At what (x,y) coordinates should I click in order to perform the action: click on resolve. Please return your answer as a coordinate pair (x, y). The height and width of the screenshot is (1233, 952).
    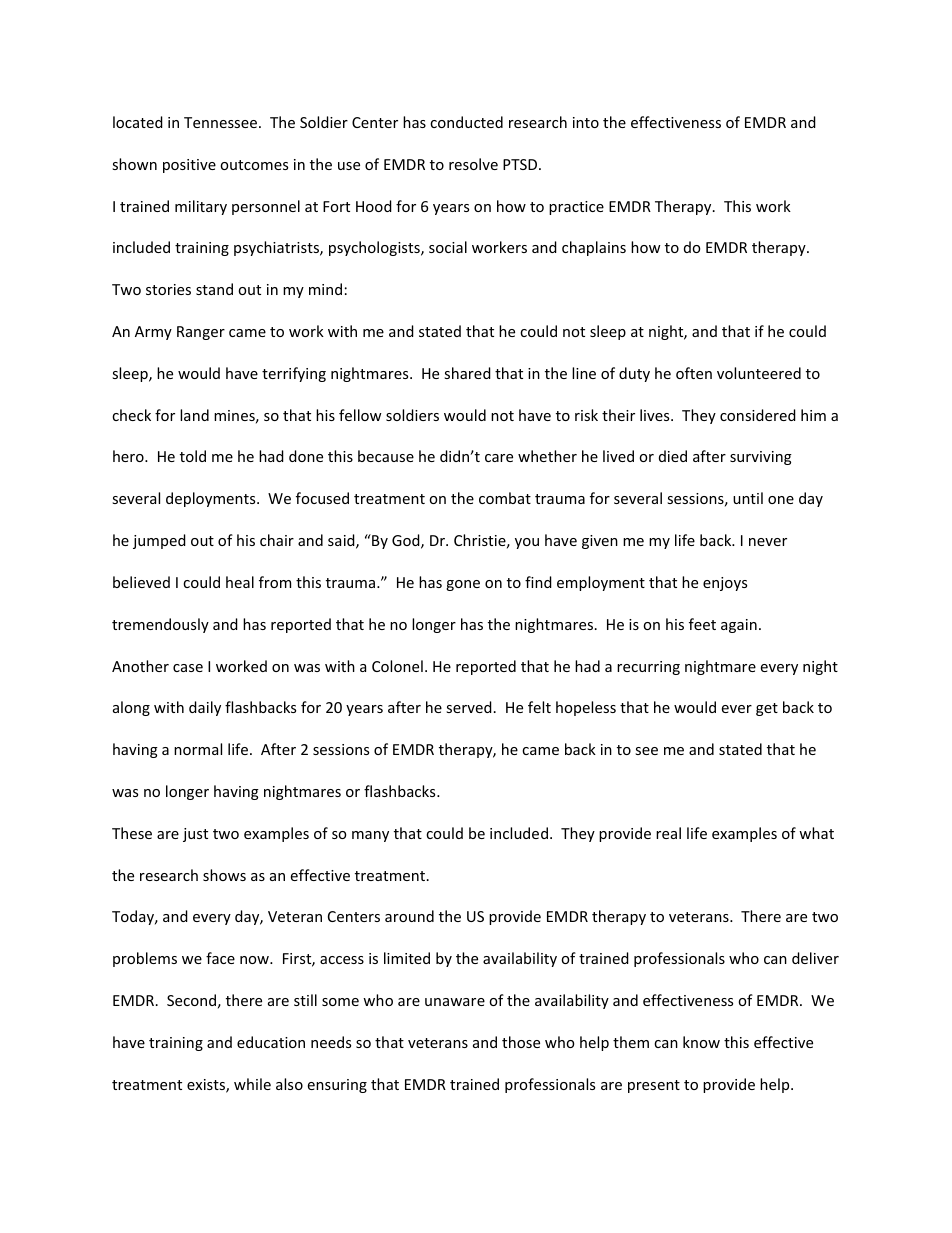
    Looking at the image, I should click on (473, 164).
